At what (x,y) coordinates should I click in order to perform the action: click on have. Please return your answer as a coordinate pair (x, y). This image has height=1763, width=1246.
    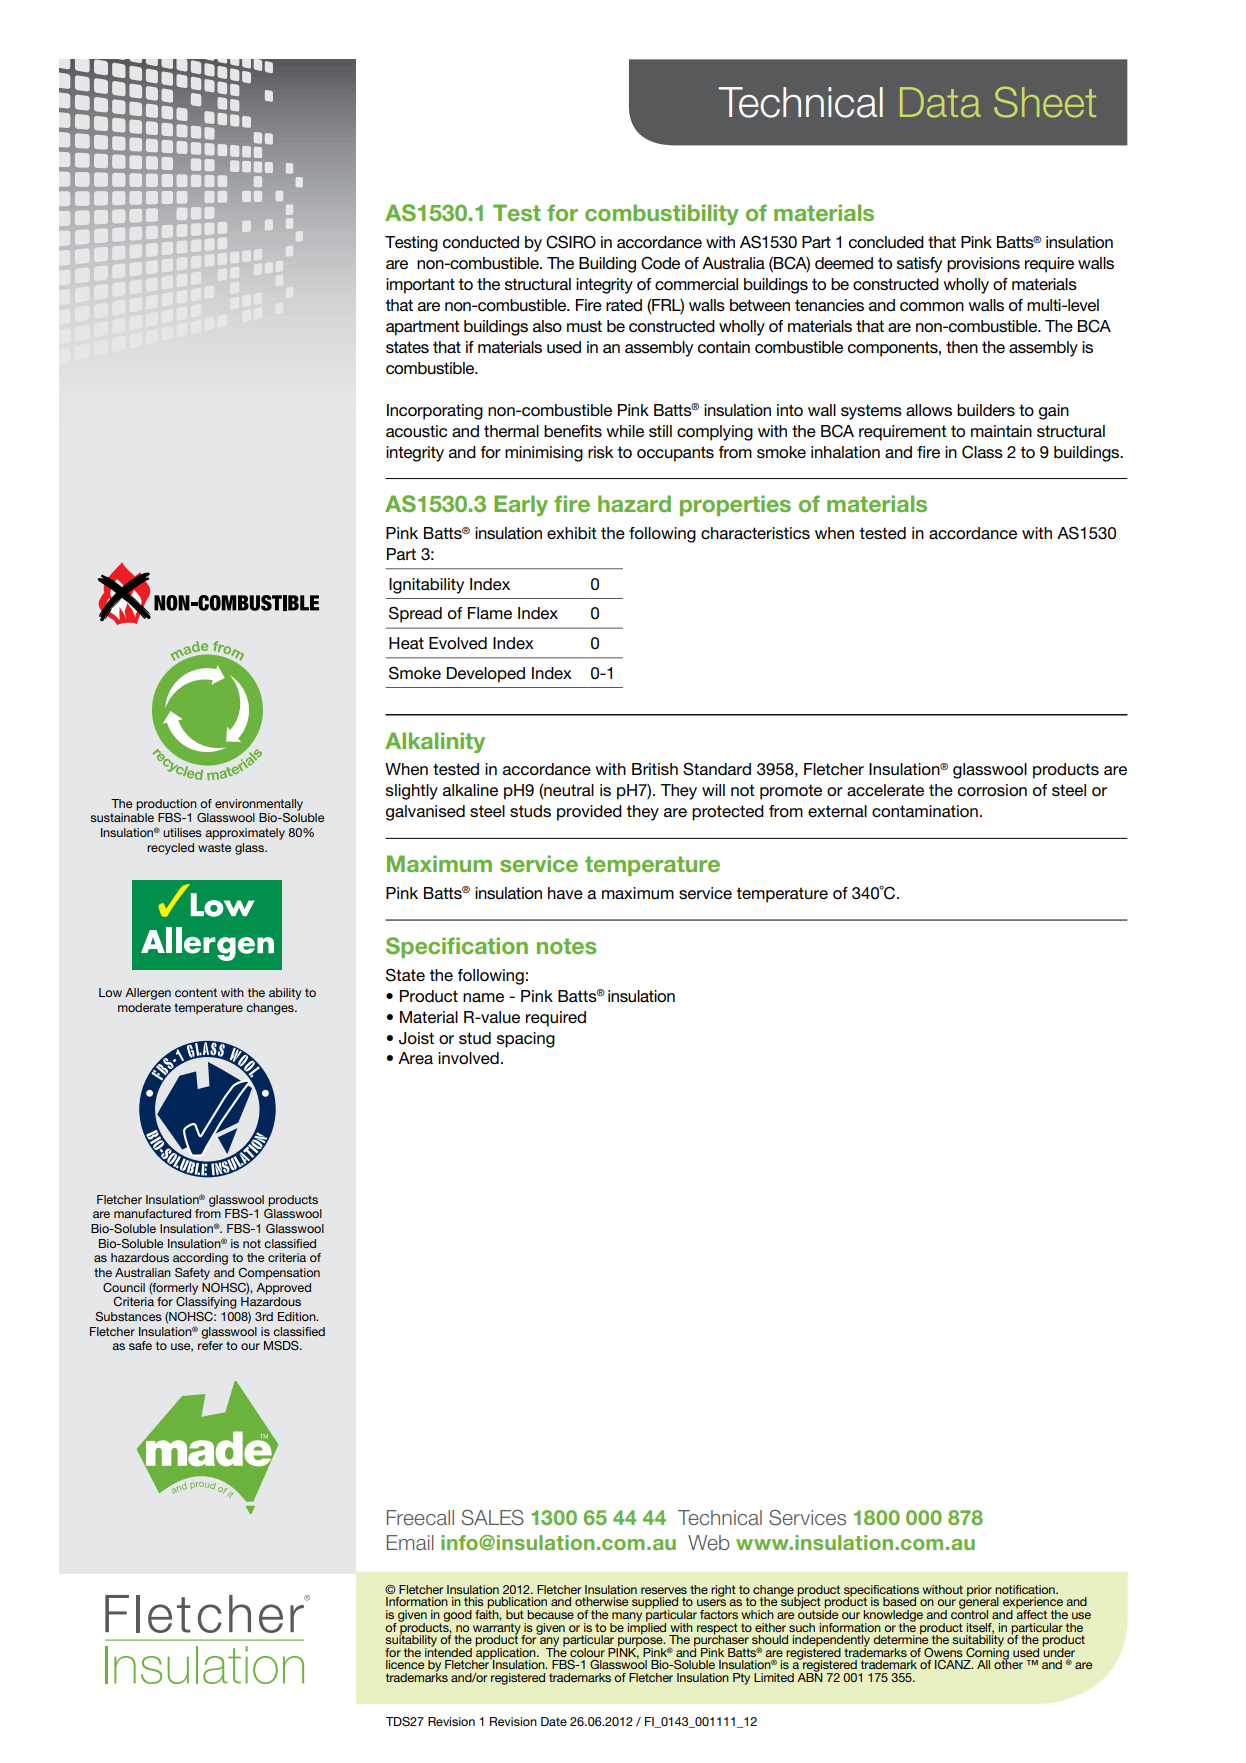
    Looking at the image, I should click on (565, 893).
